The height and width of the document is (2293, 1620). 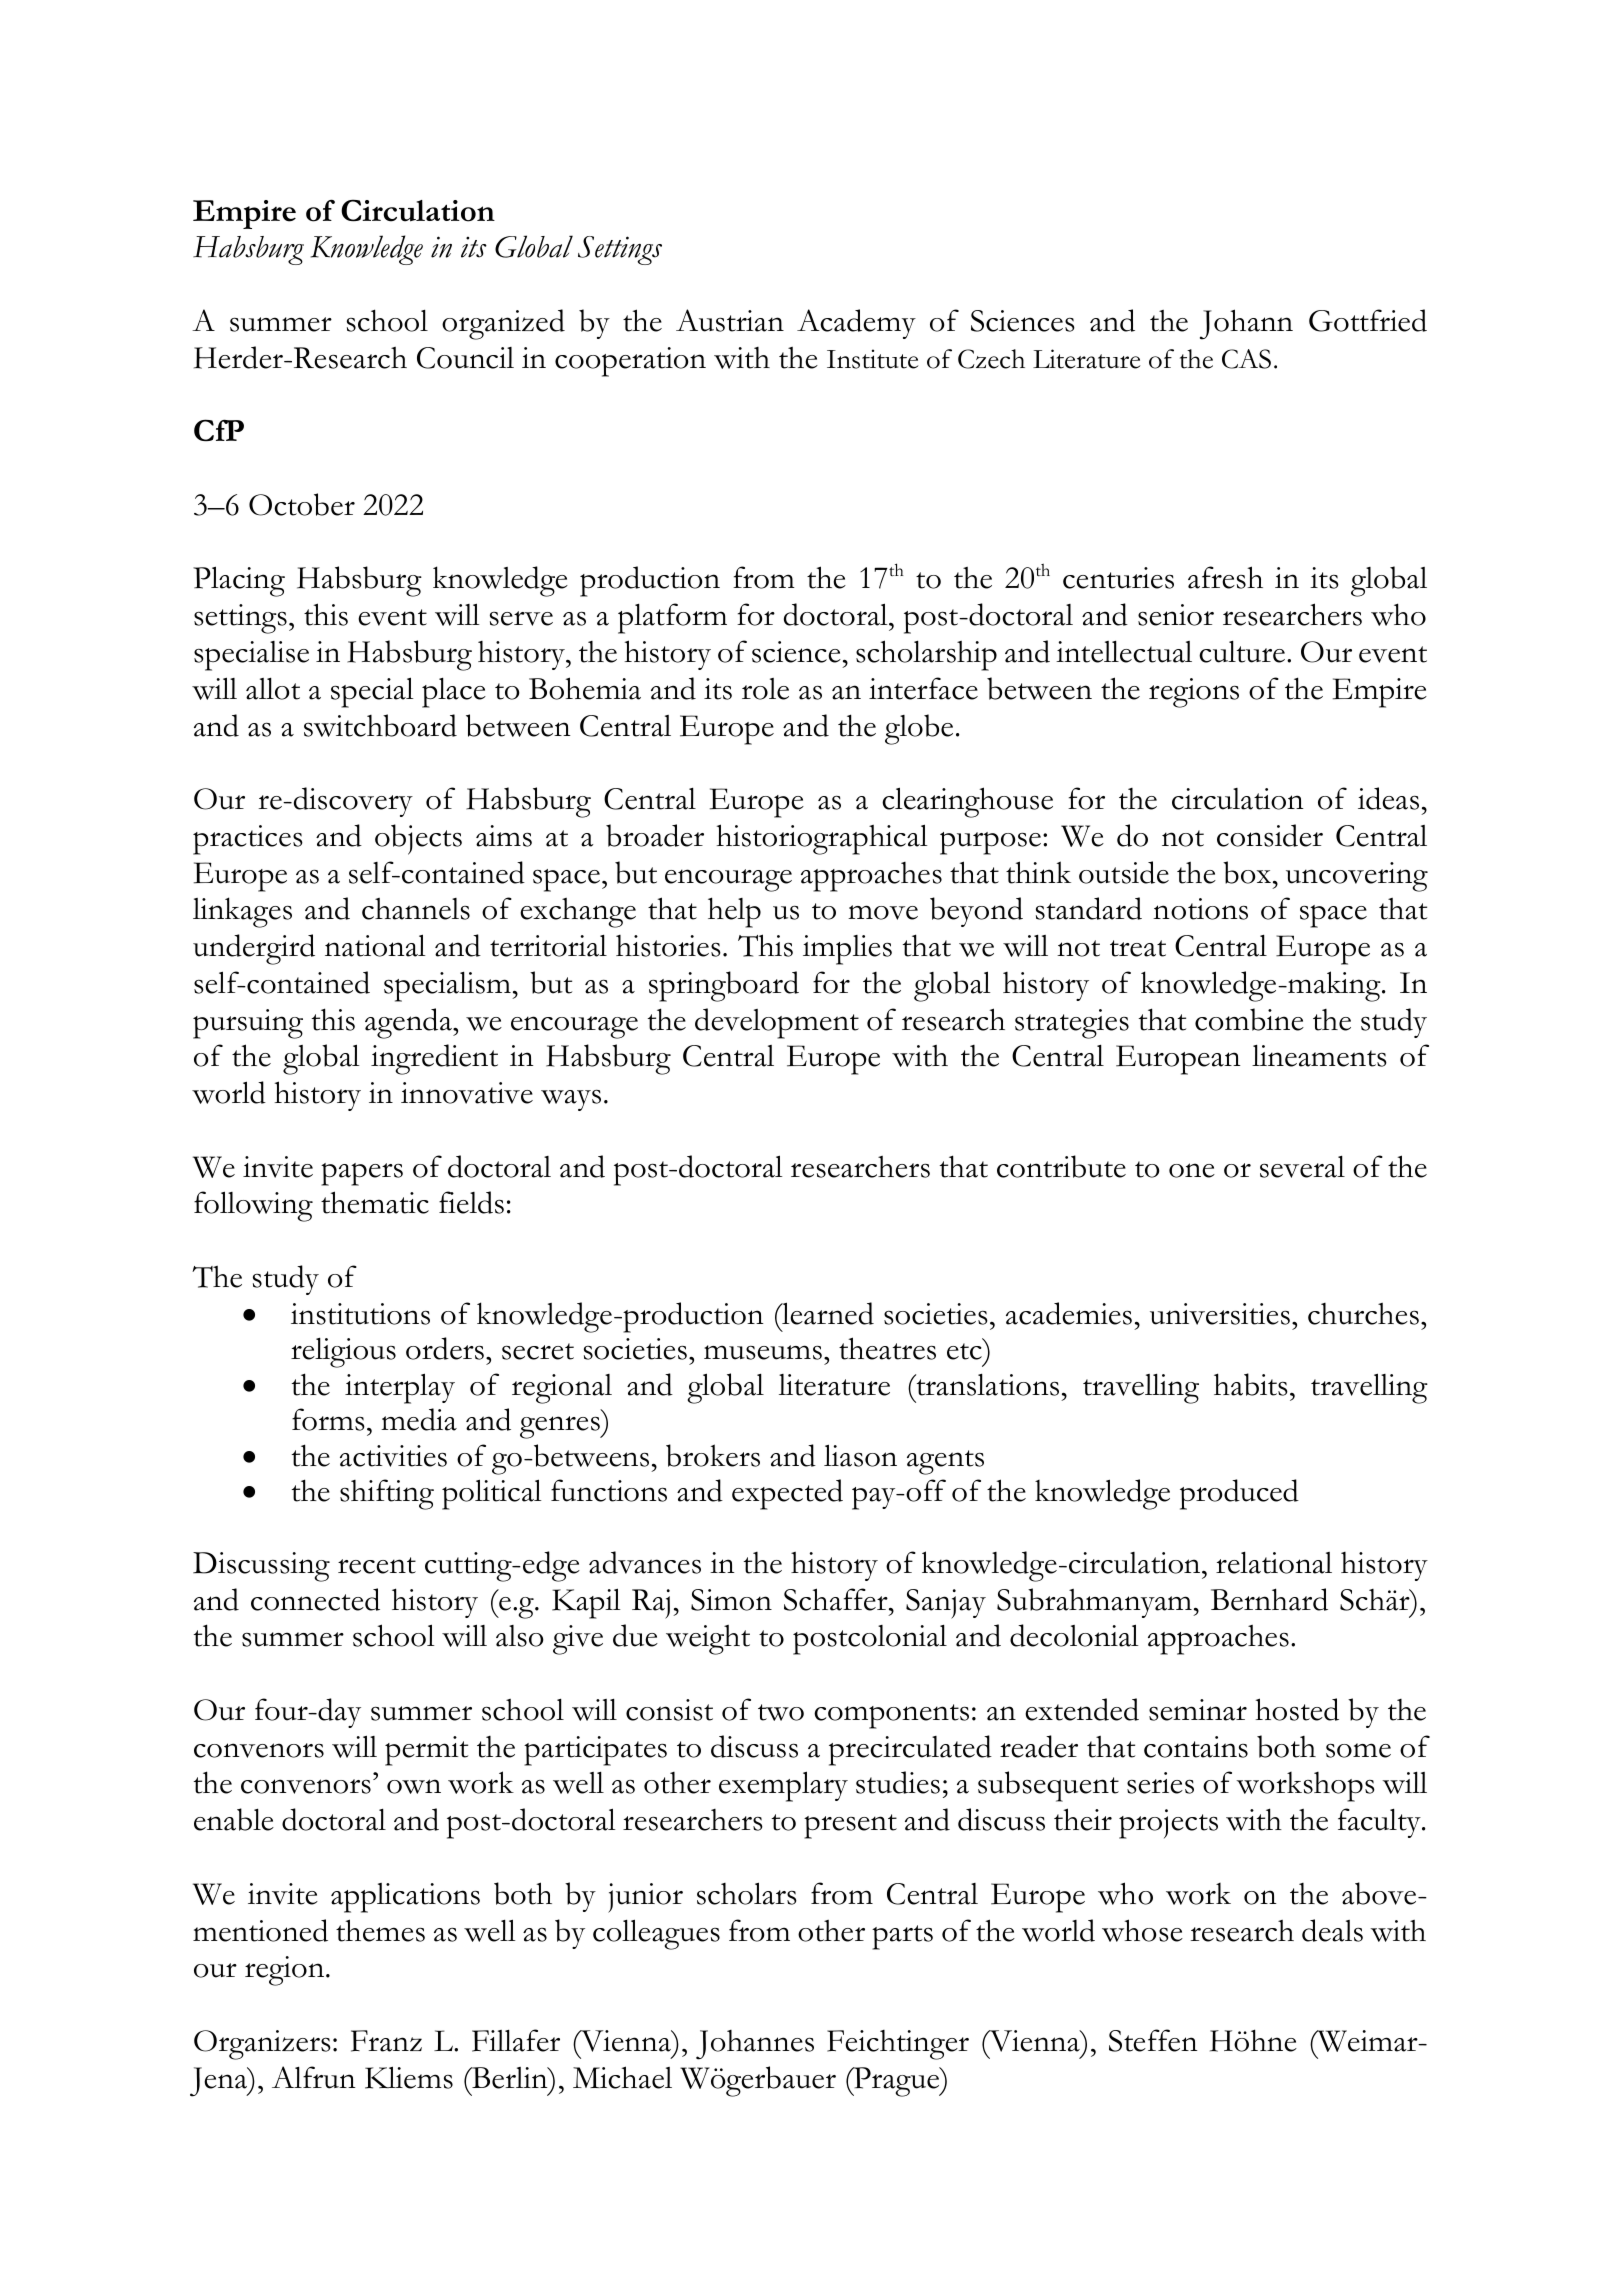 I want to click on learned, so click(x=827, y=1313).
